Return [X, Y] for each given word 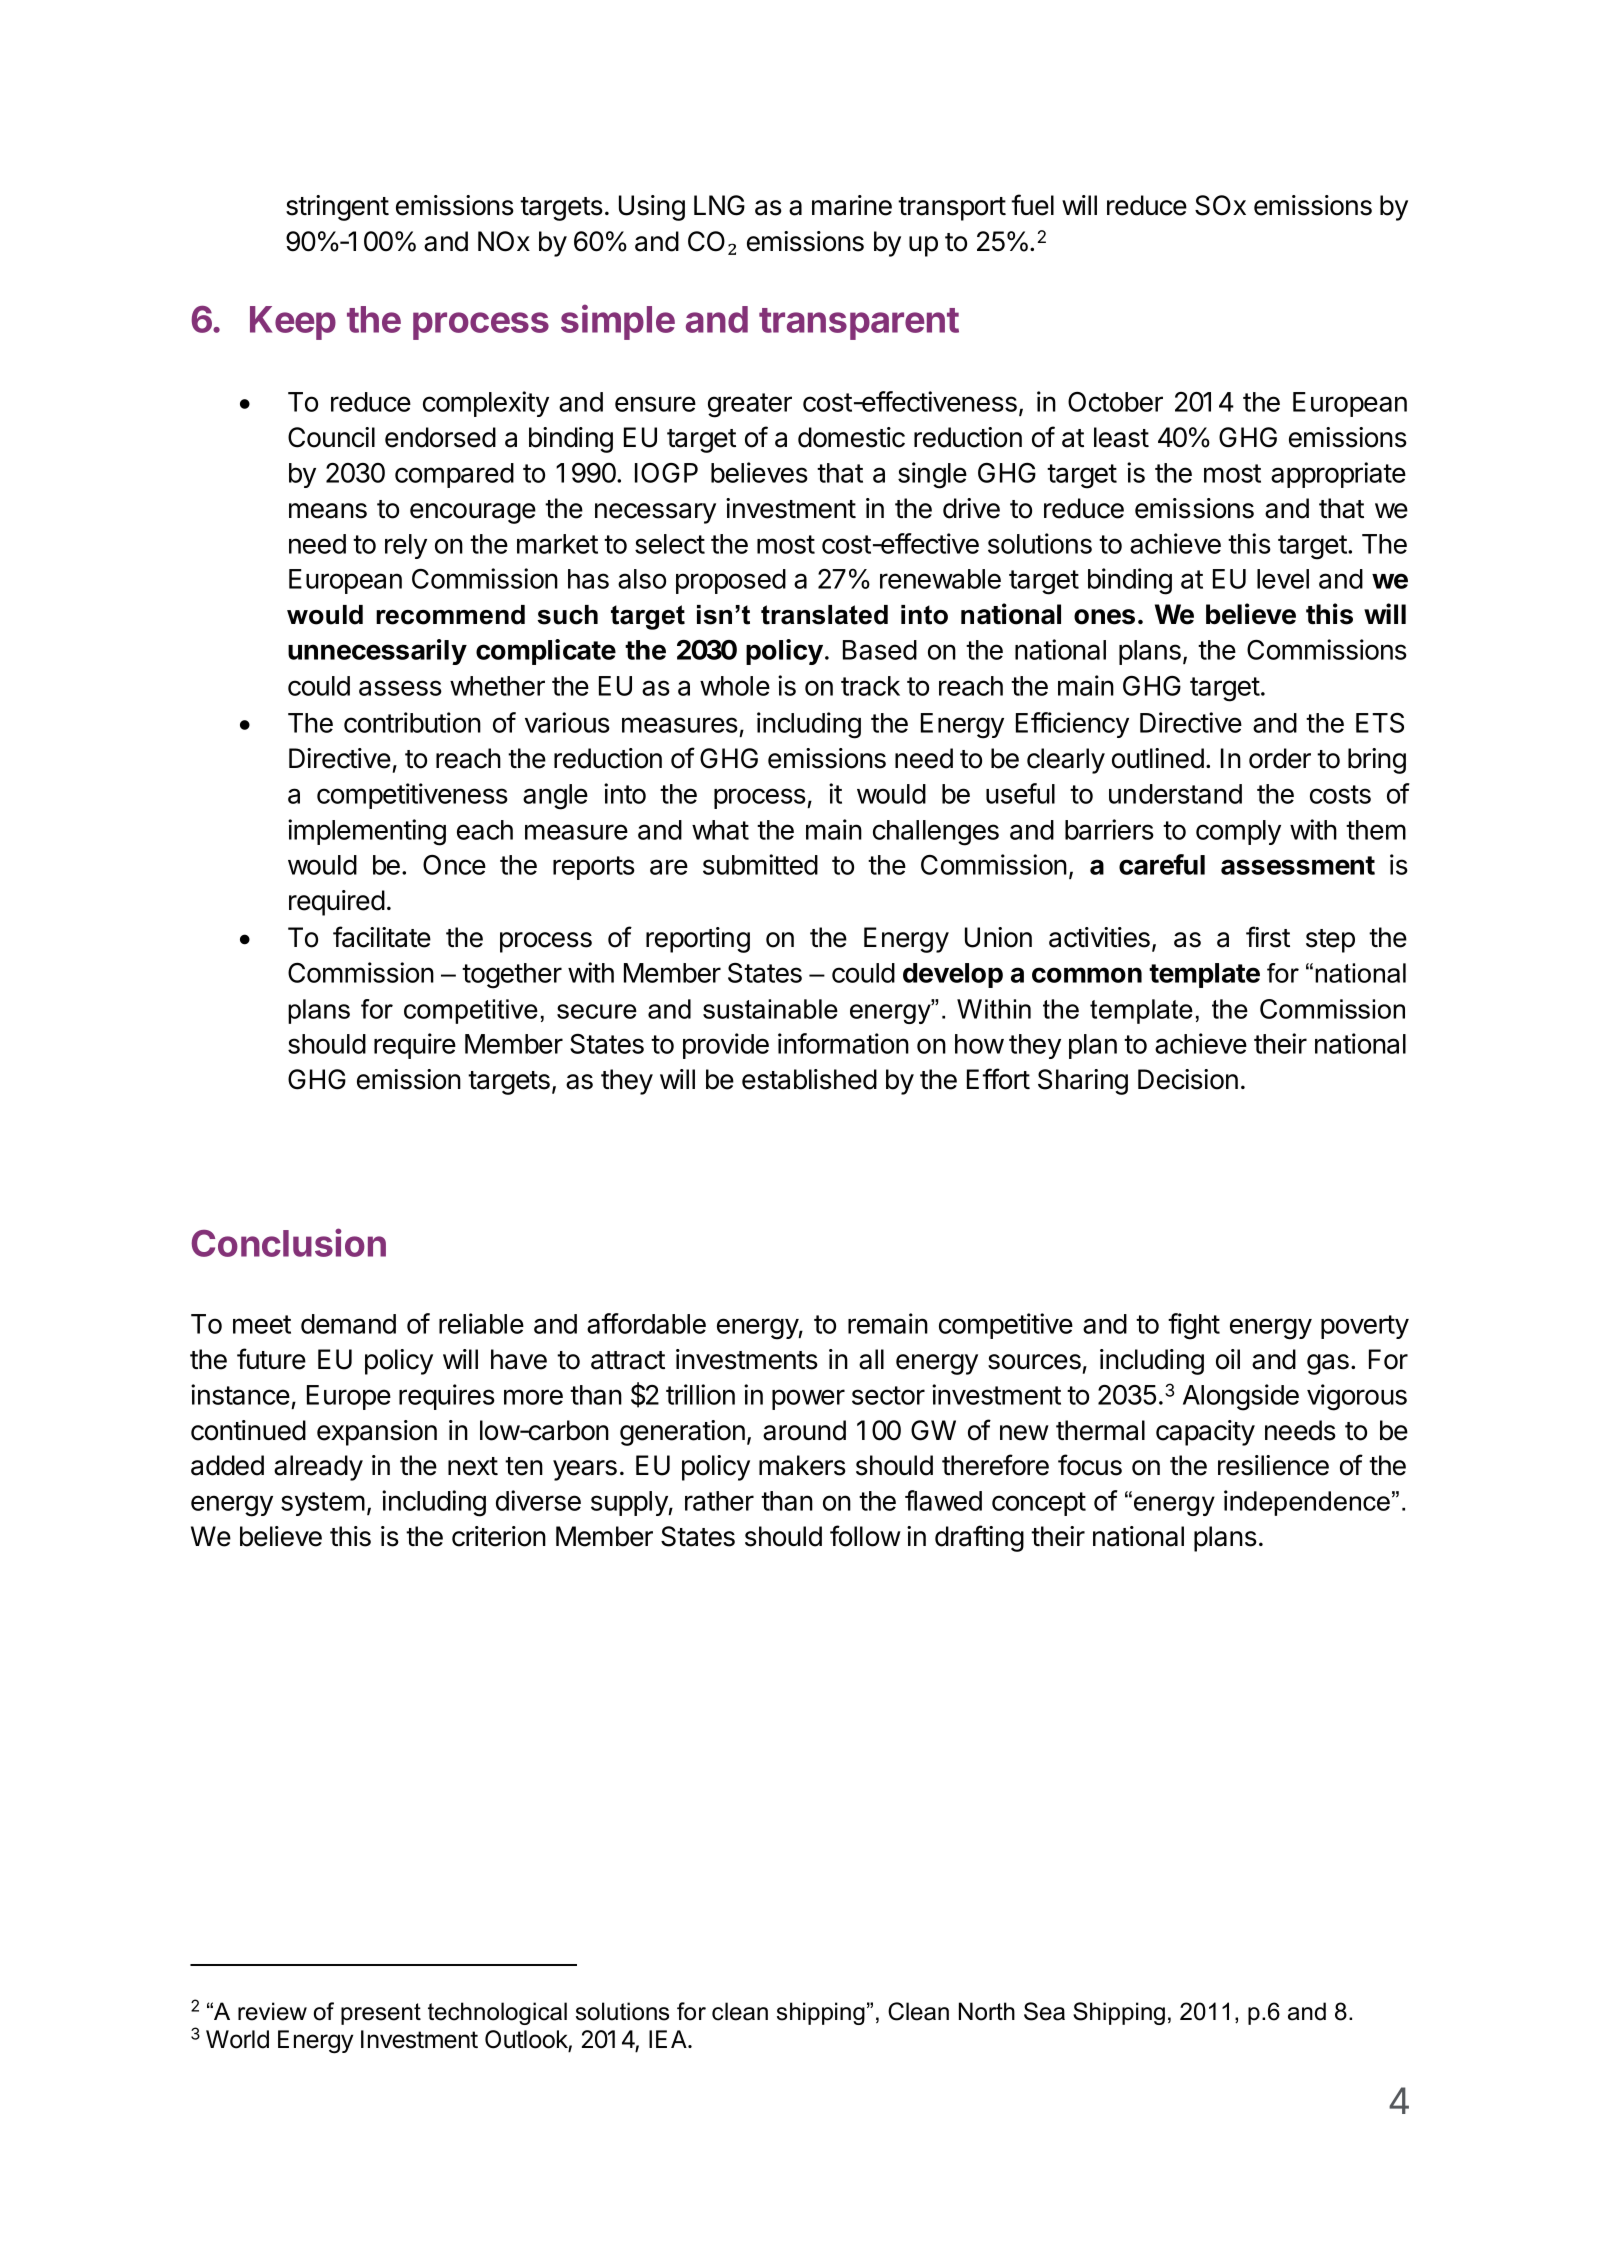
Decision [1188, 1079]
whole [735, 686]
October [1115, 402]
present [381, 2014]
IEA [669, 2039]
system [323, 1504]
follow [865, 1536]
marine [852, 205]
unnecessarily [377, 652]
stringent [337, 208]
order [1280, 758]
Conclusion [288, 1242]
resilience [1273, 1465]
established [809, 1079]
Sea [1044, 2011]
